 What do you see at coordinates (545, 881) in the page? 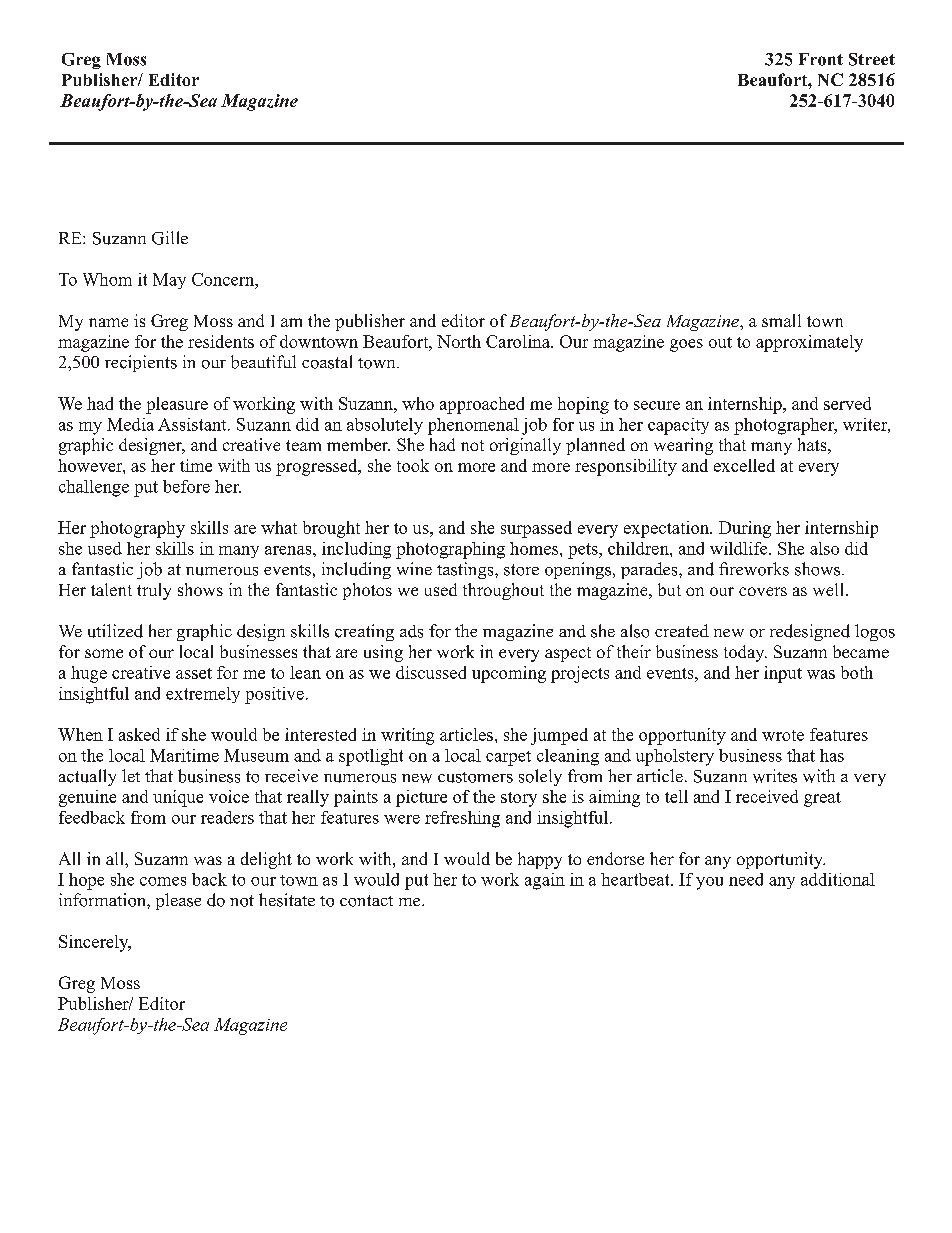
I see `again` at bounding box center [545, 881].
